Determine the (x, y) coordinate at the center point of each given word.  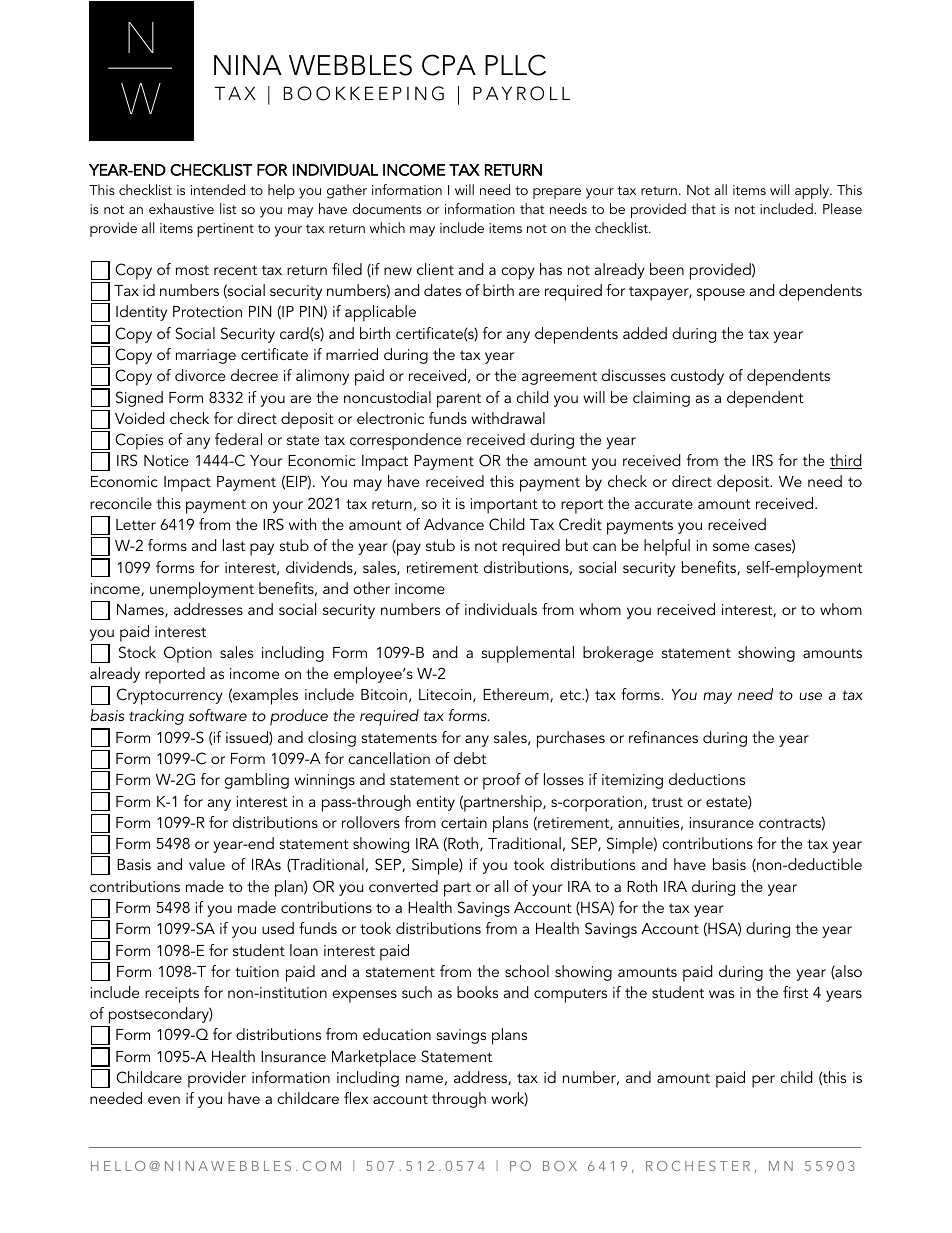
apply (813, 191)
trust (667, 802)
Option (188, 654)
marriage (206, 356)
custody (697, 377)
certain (464, 822)
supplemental (528, 654)
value (207, 864)
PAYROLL (521, 93)
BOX (560, 1166)
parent (459, 400)
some (731, 547)
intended (218, 189)
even (164, 1100)
